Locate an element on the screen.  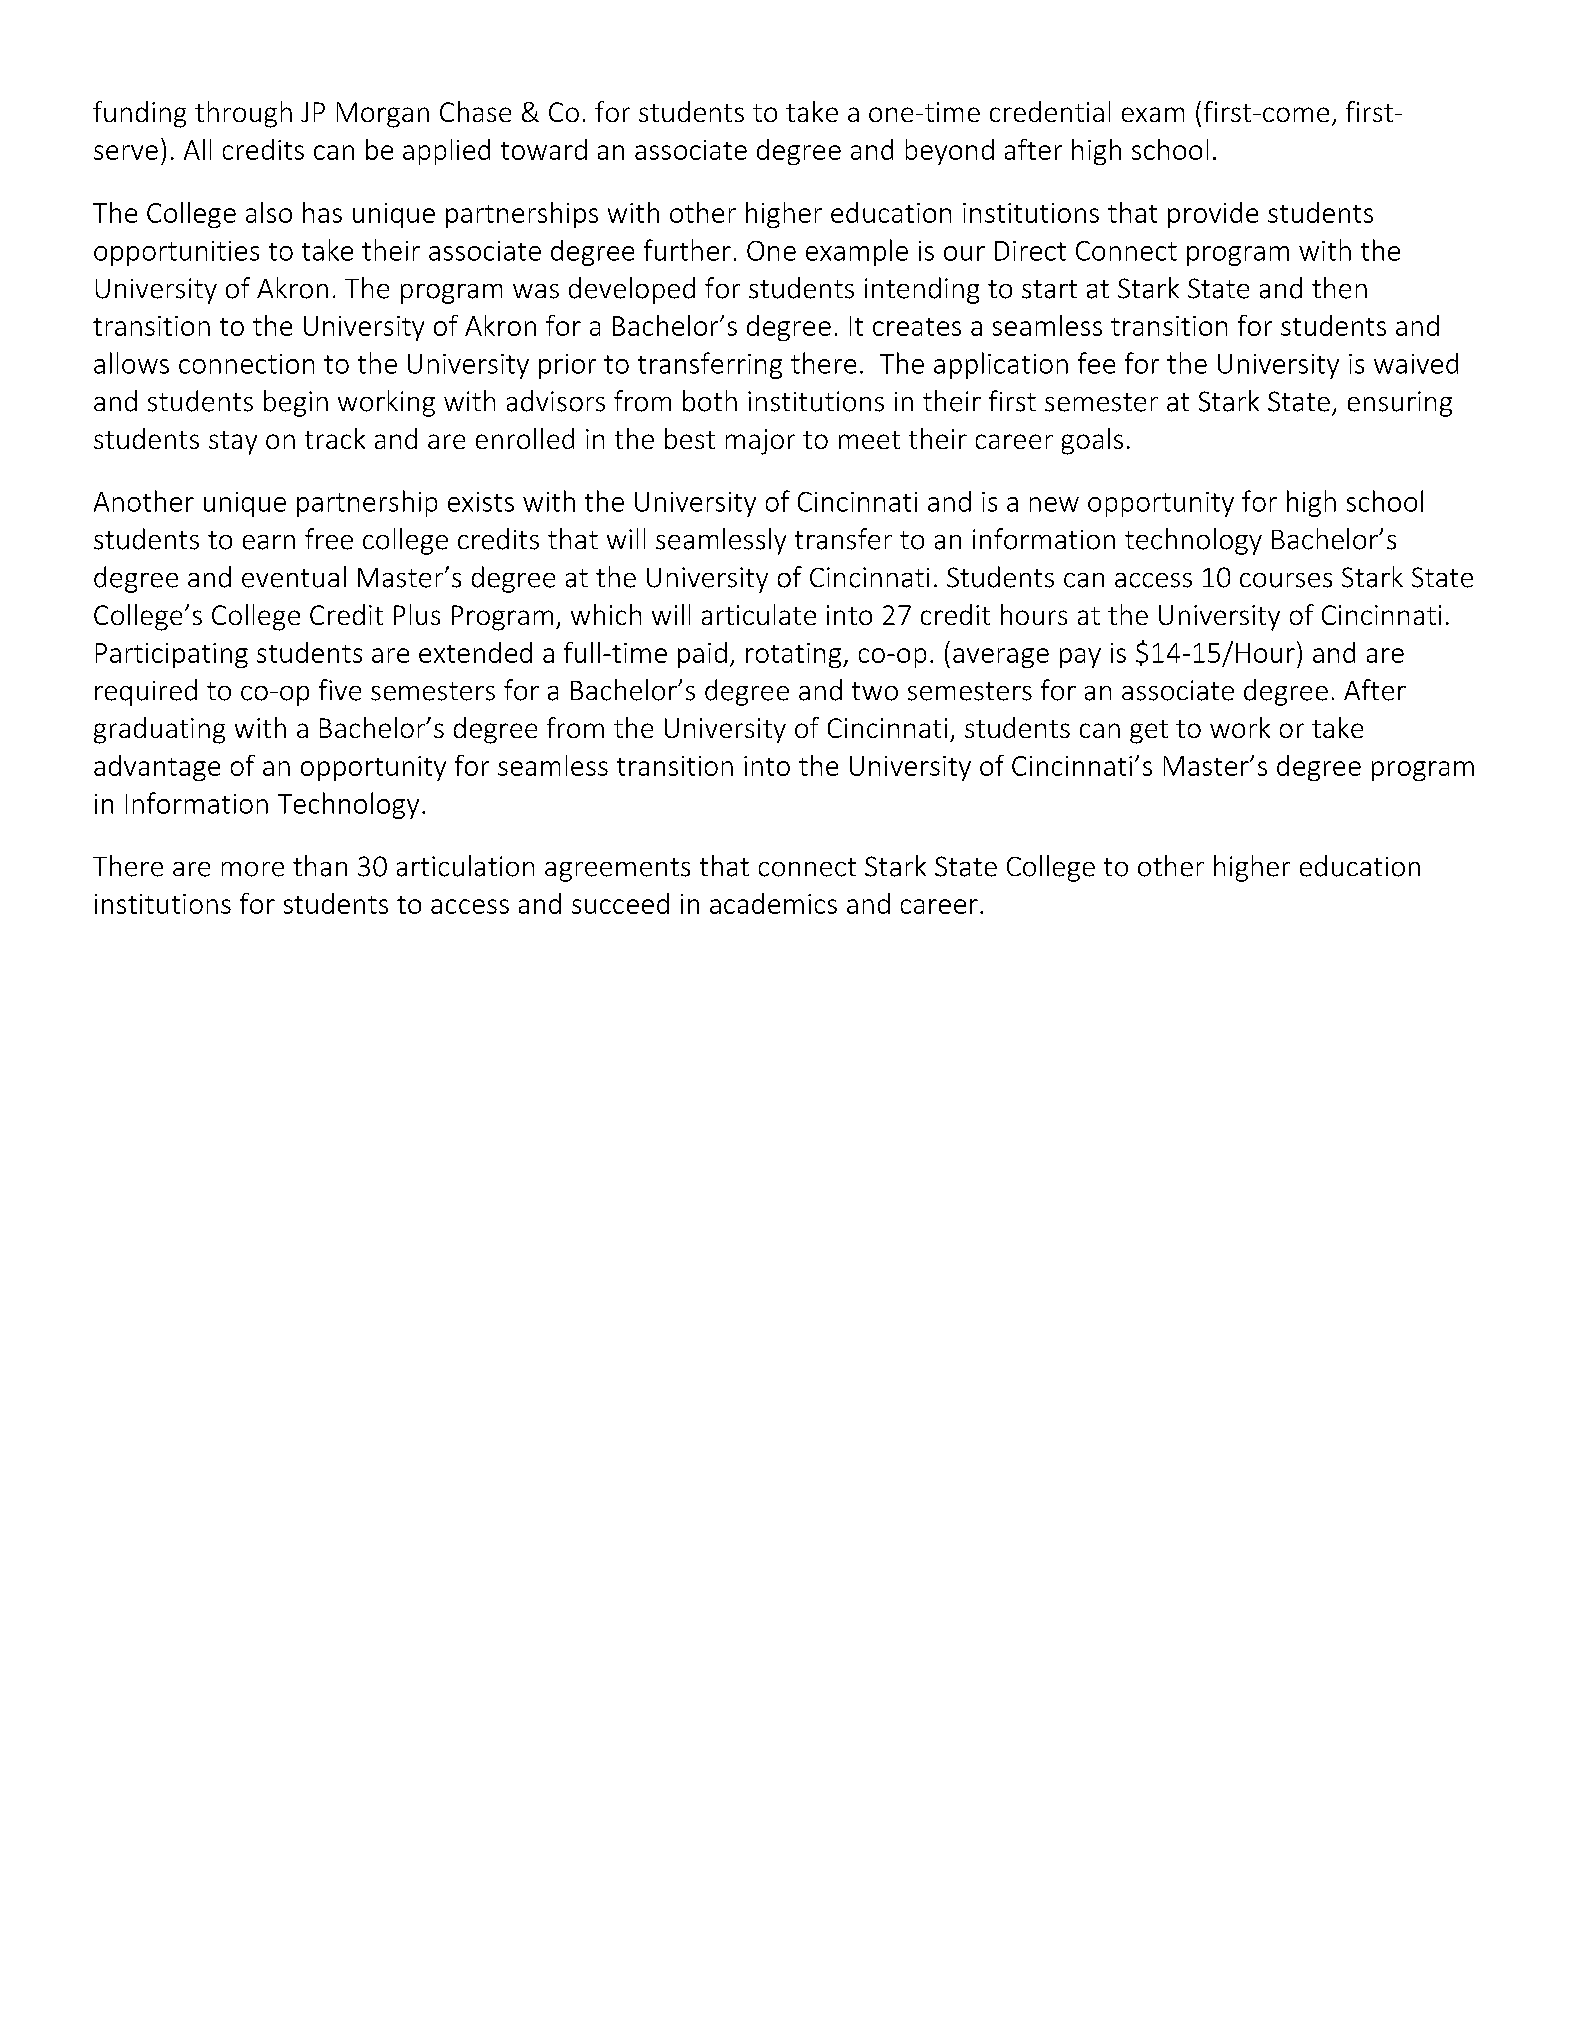
credential is located at coordinates (1050, 111).
